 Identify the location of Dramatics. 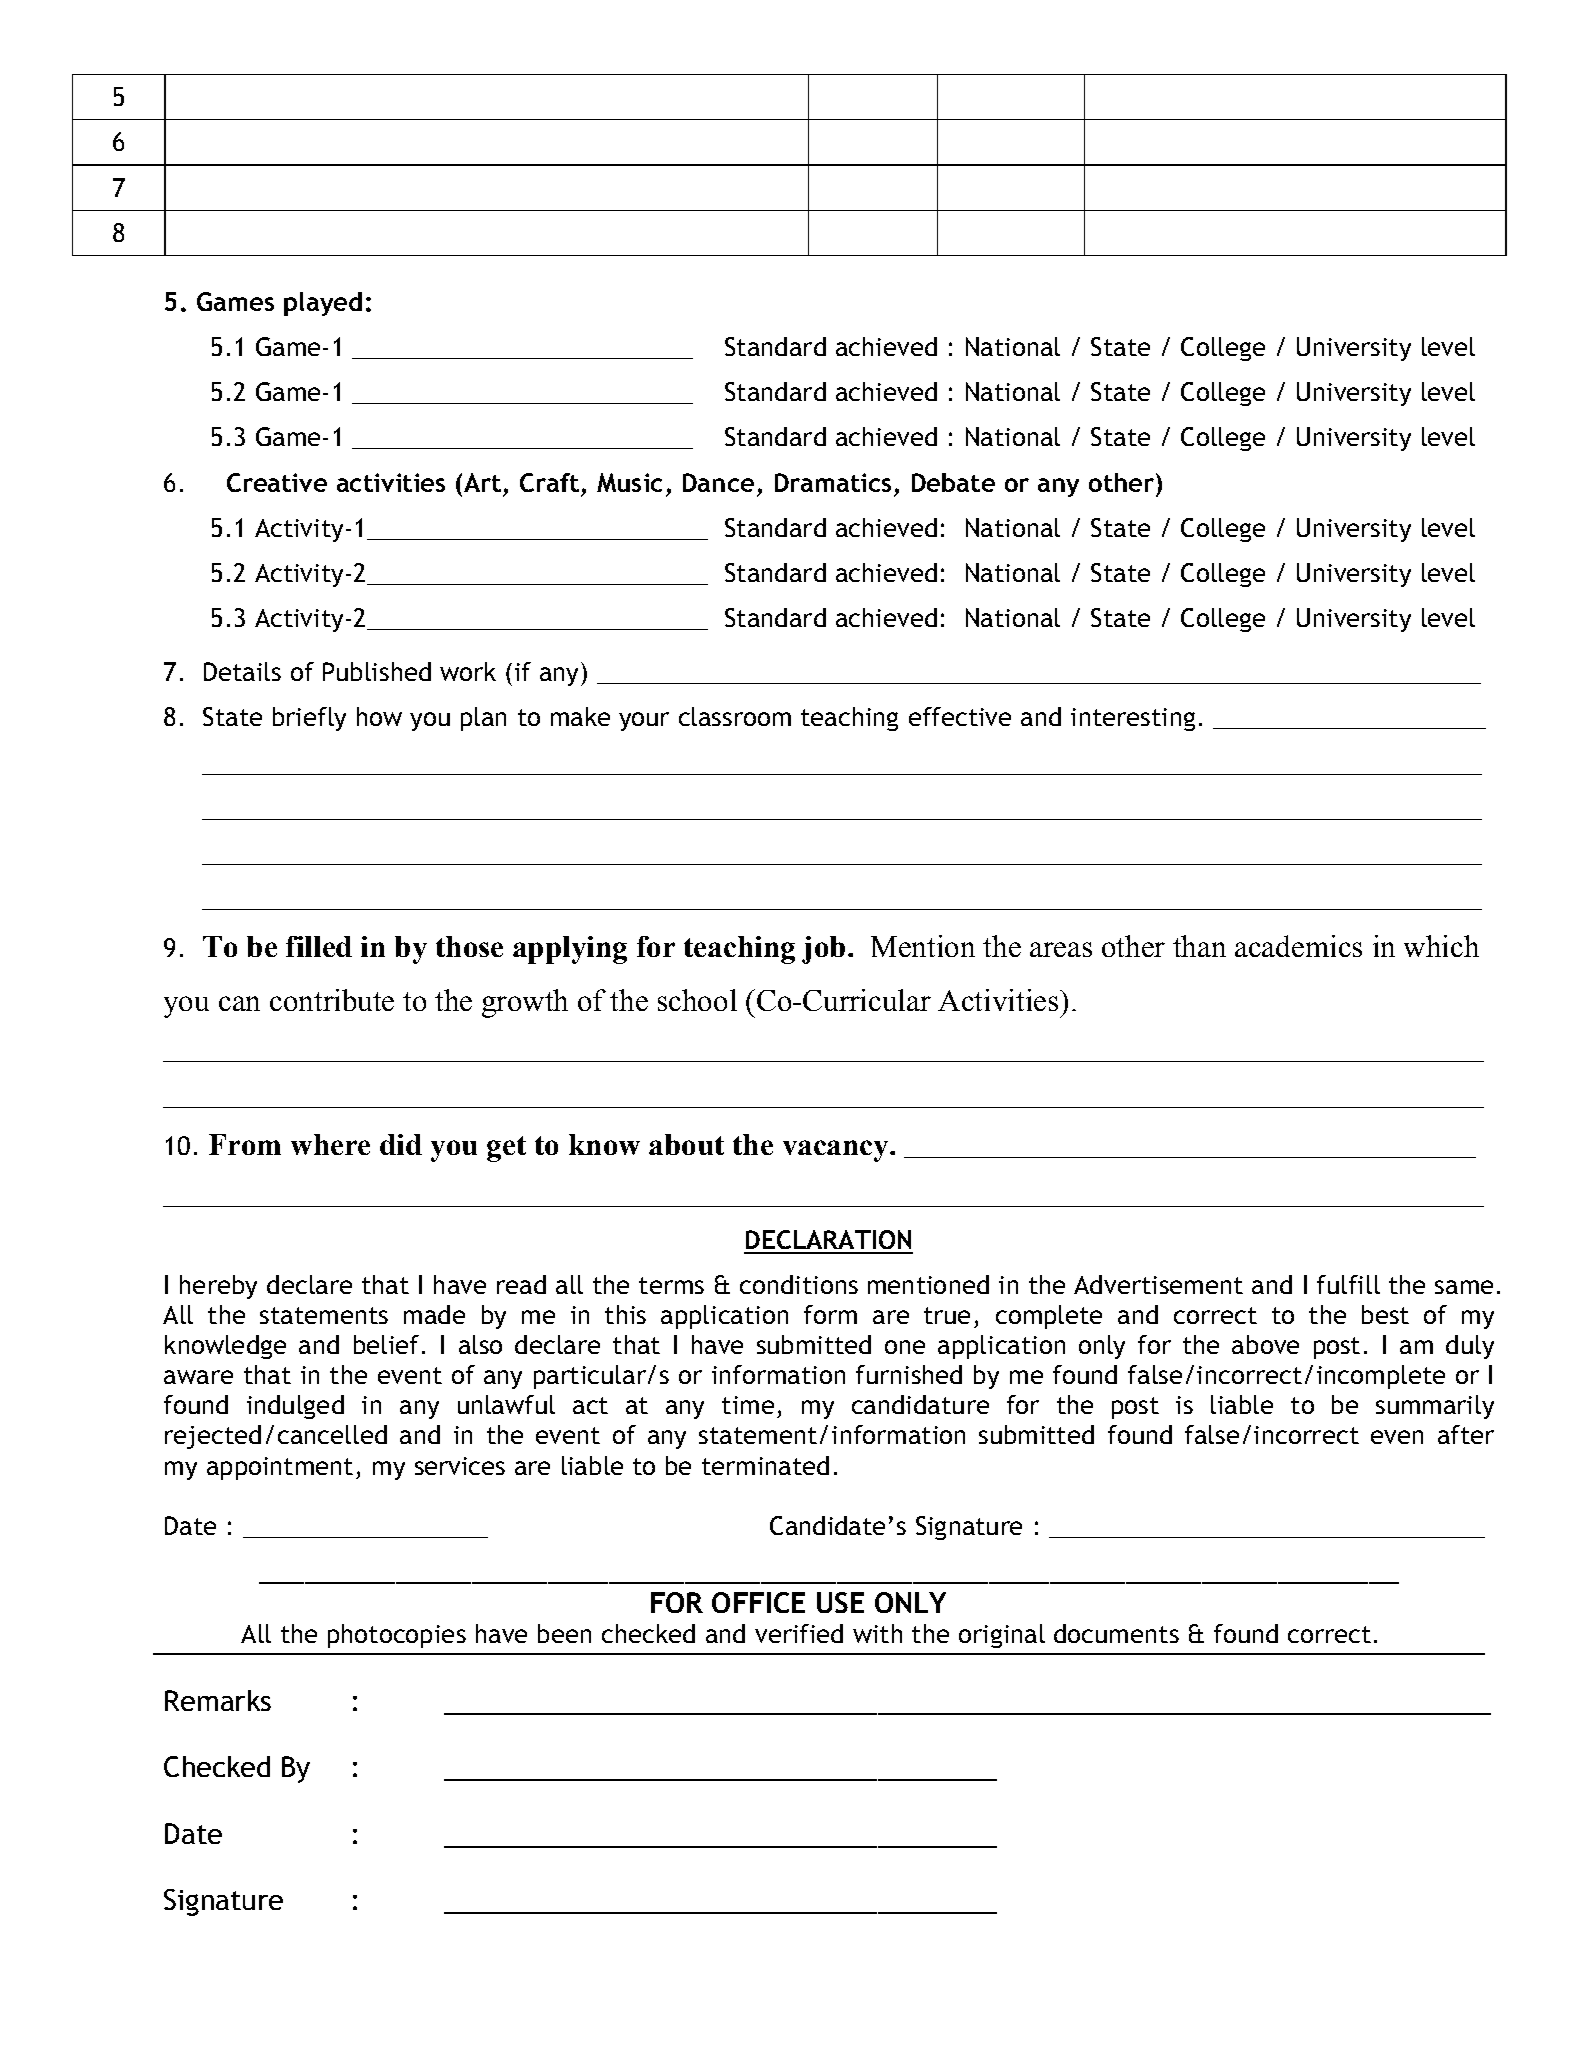
(833, 482).
